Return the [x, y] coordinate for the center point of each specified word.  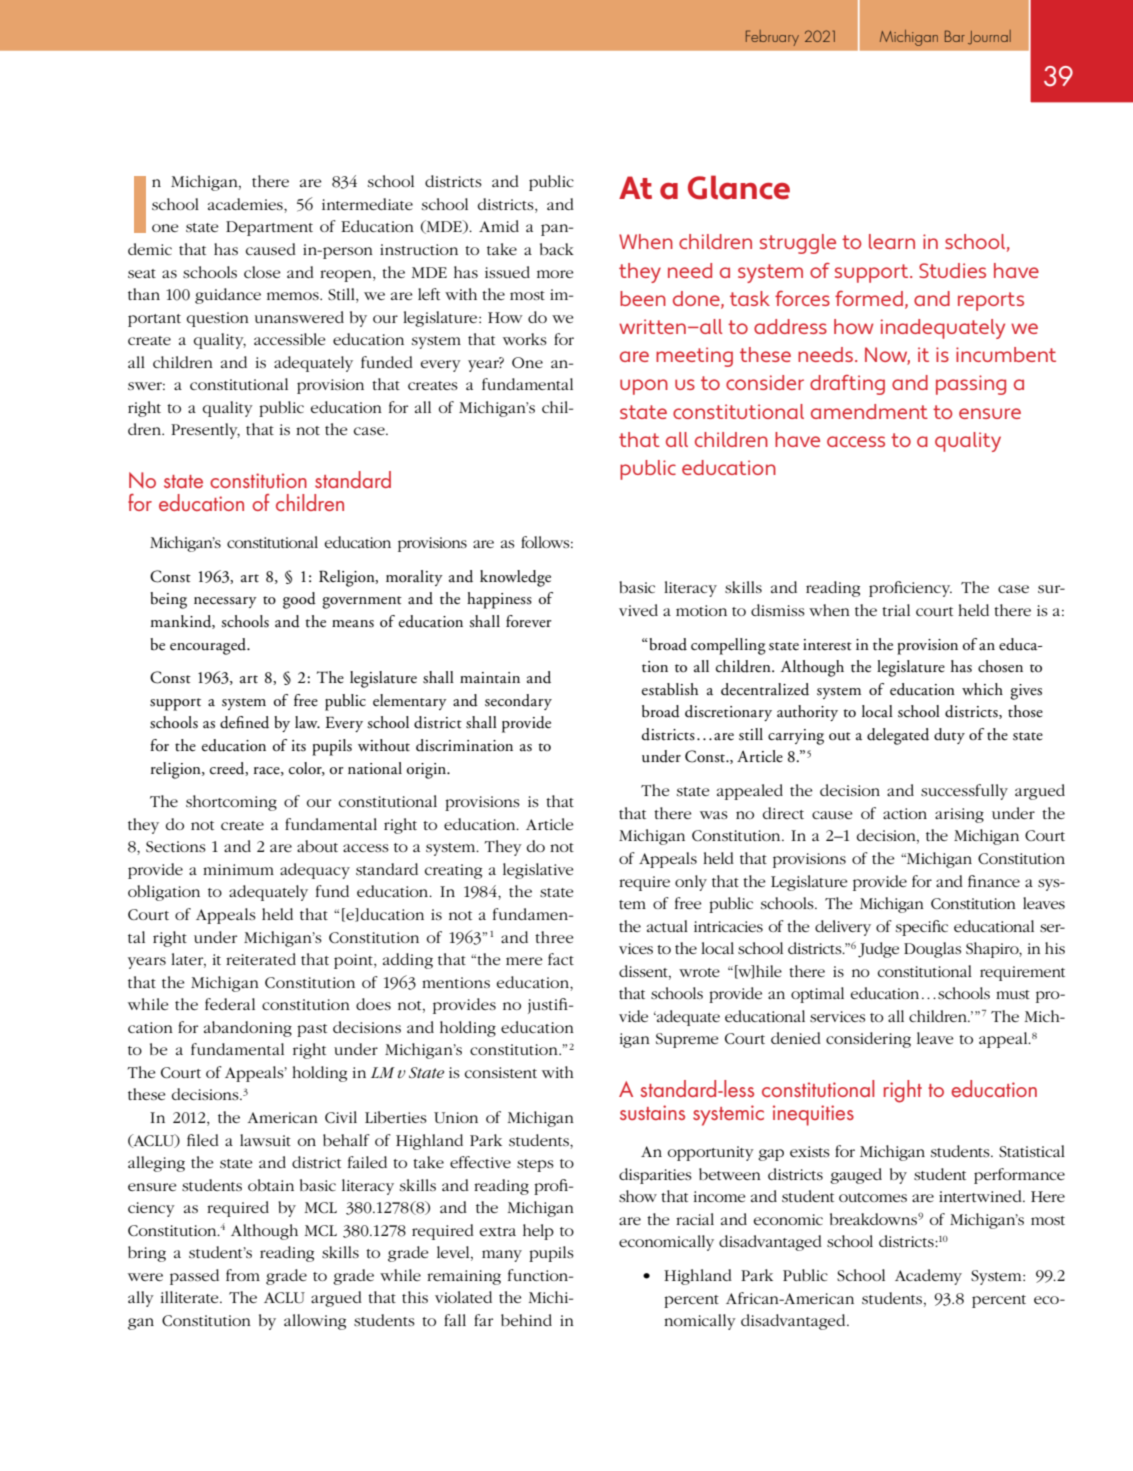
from [243, 1275]
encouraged [209, 646]
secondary [518, 702]
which [982, 689]
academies [246, 204]
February [772, 38]
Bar [955, 36]
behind [526, 1320]
